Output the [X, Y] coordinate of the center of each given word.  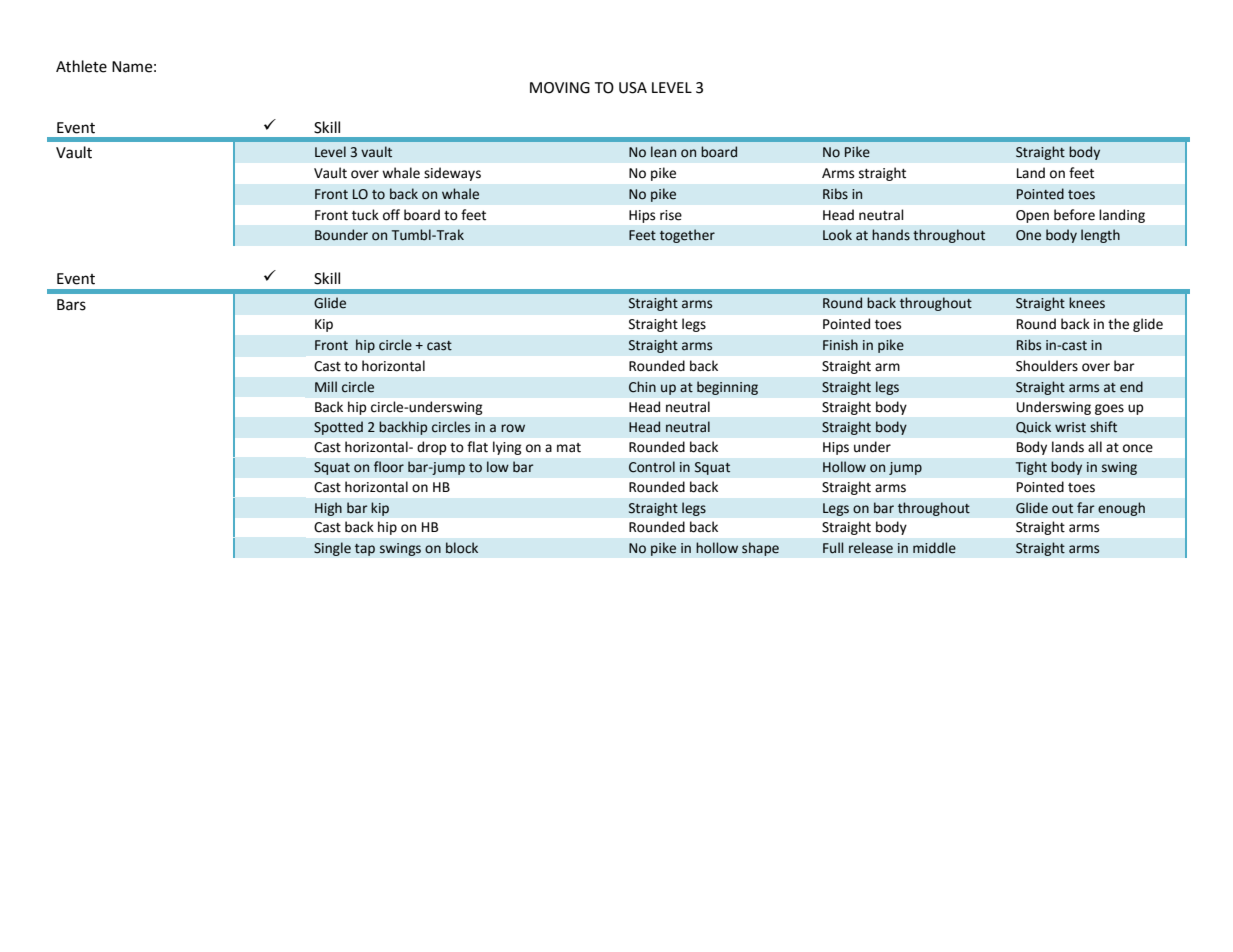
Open [1032, 216]
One [1028, 235]
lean [663, 152]
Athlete [81, 66]
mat [569, 448]
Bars [71, 305]
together [687, 236]
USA [633, 88]
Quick [1033, 427]
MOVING [560, 88]
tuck [365, 215]
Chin [642, 387]
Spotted [338, 428]
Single [332, 549]
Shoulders [1047, 366]
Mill [326, 386]
